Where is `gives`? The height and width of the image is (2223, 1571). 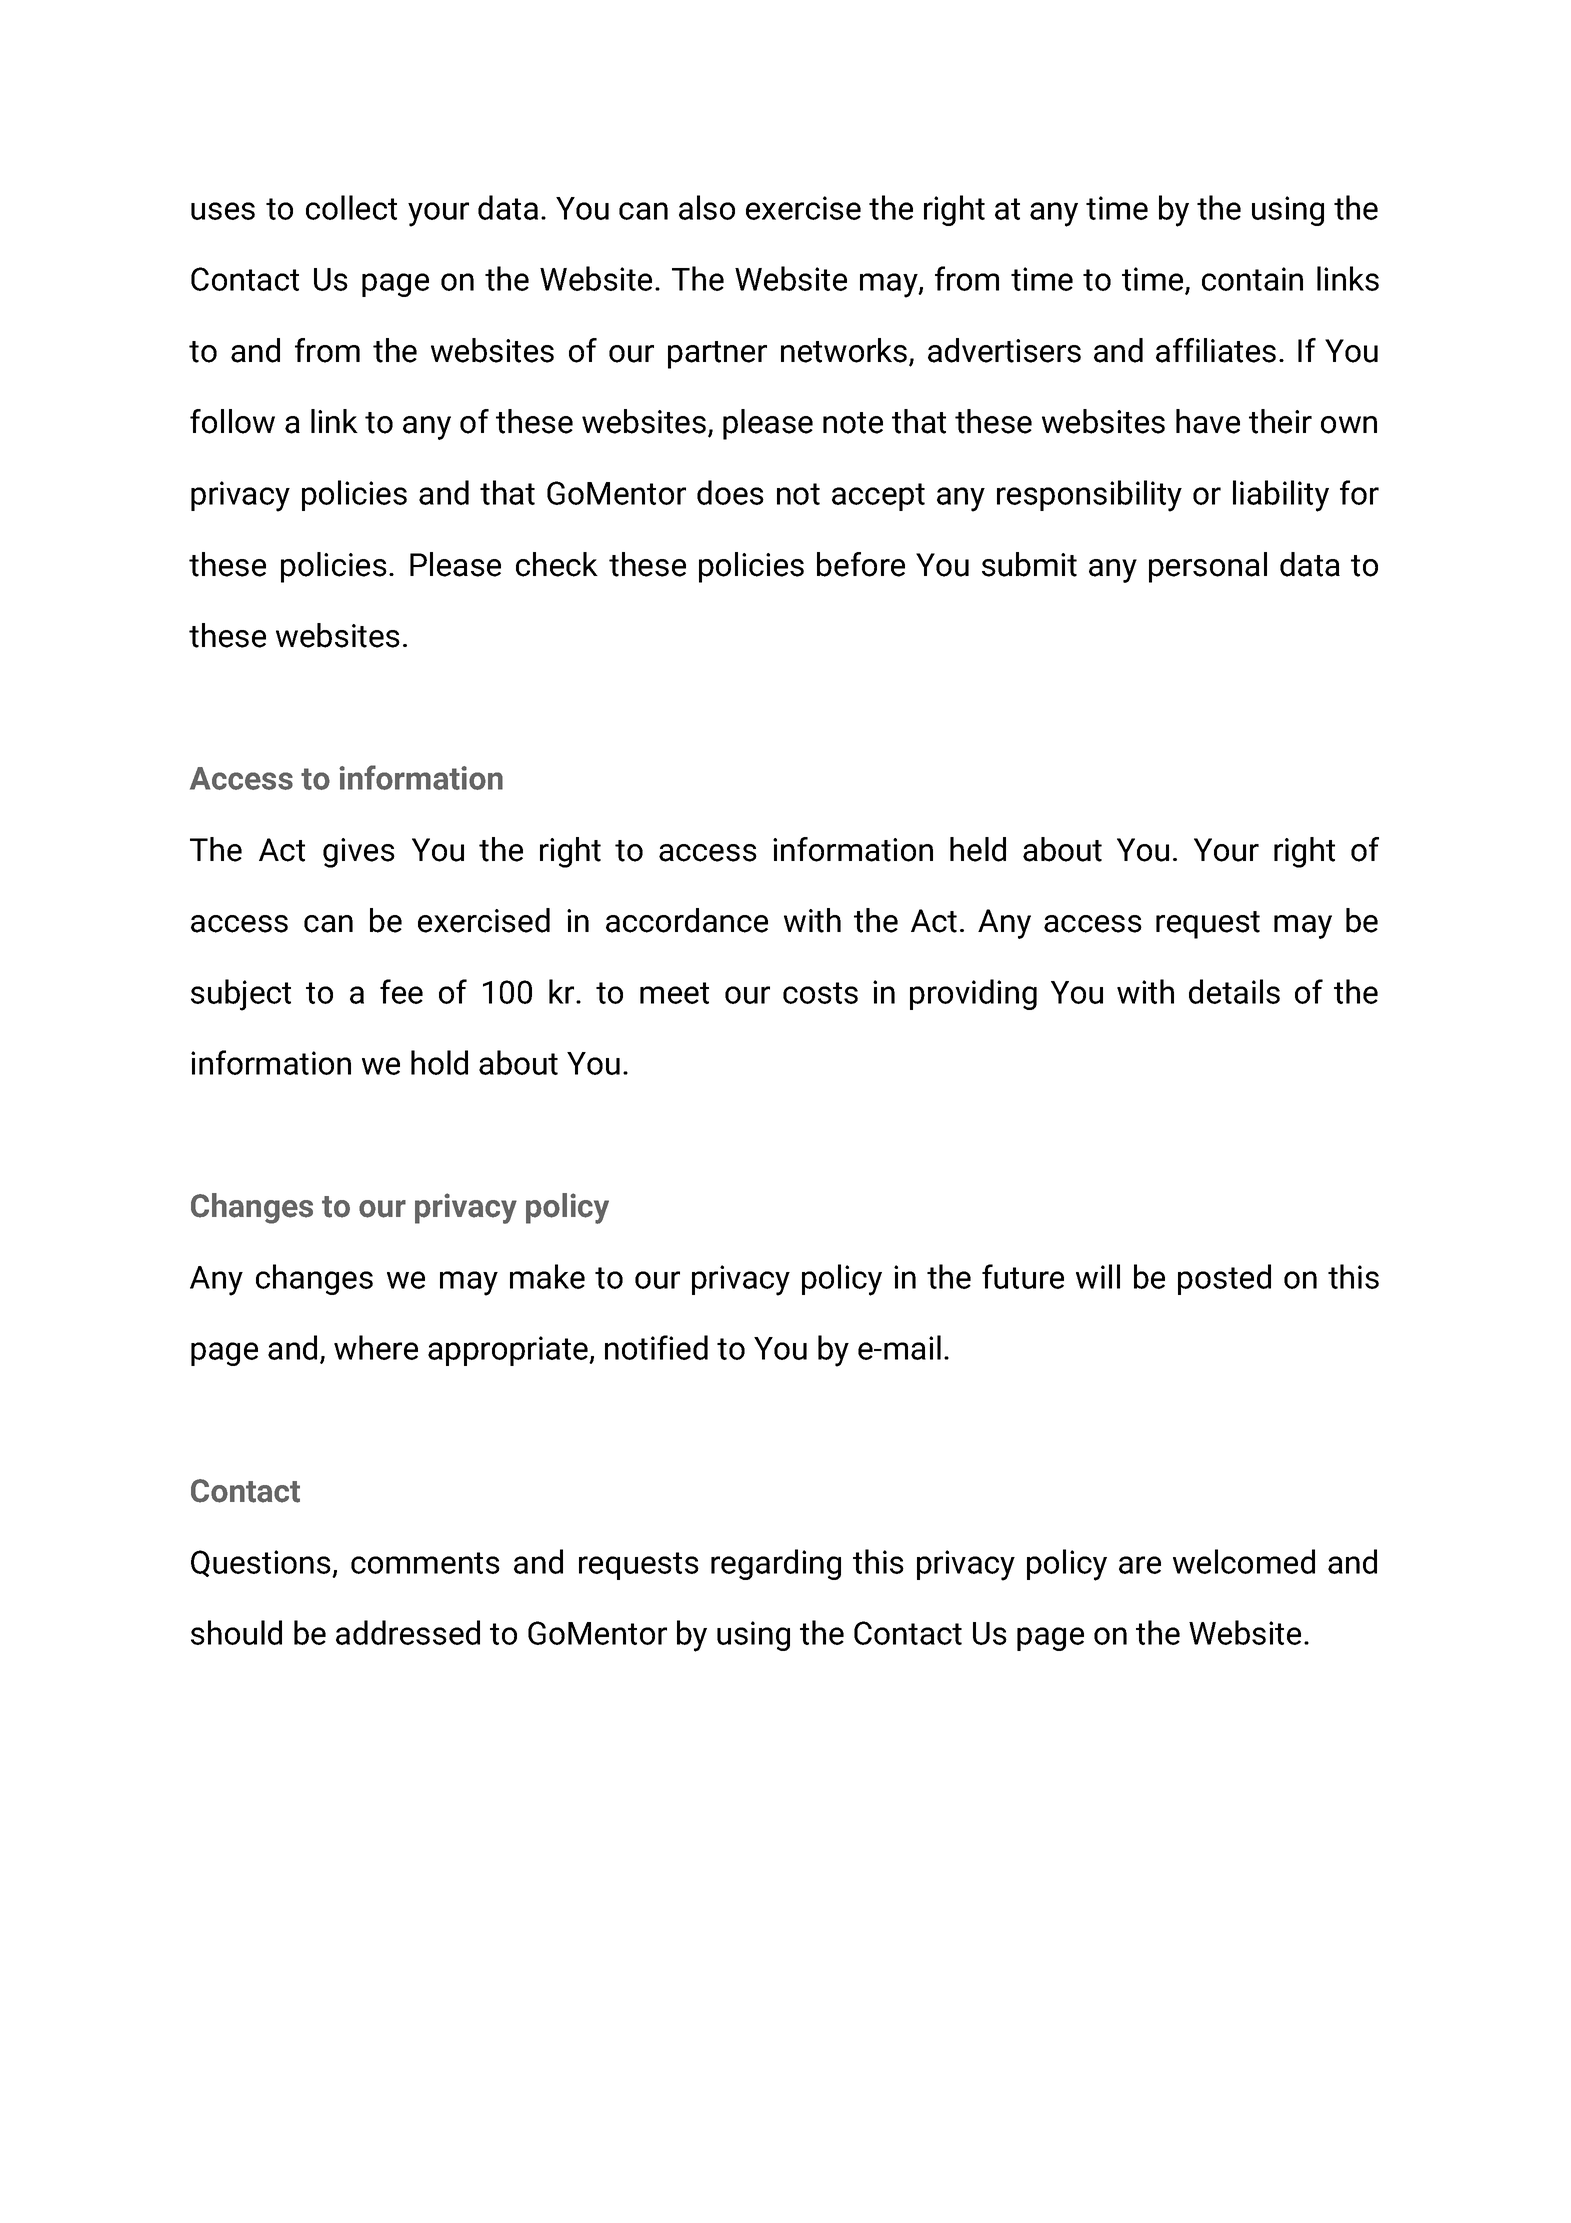
gives is located at coordinates (359, 853).
